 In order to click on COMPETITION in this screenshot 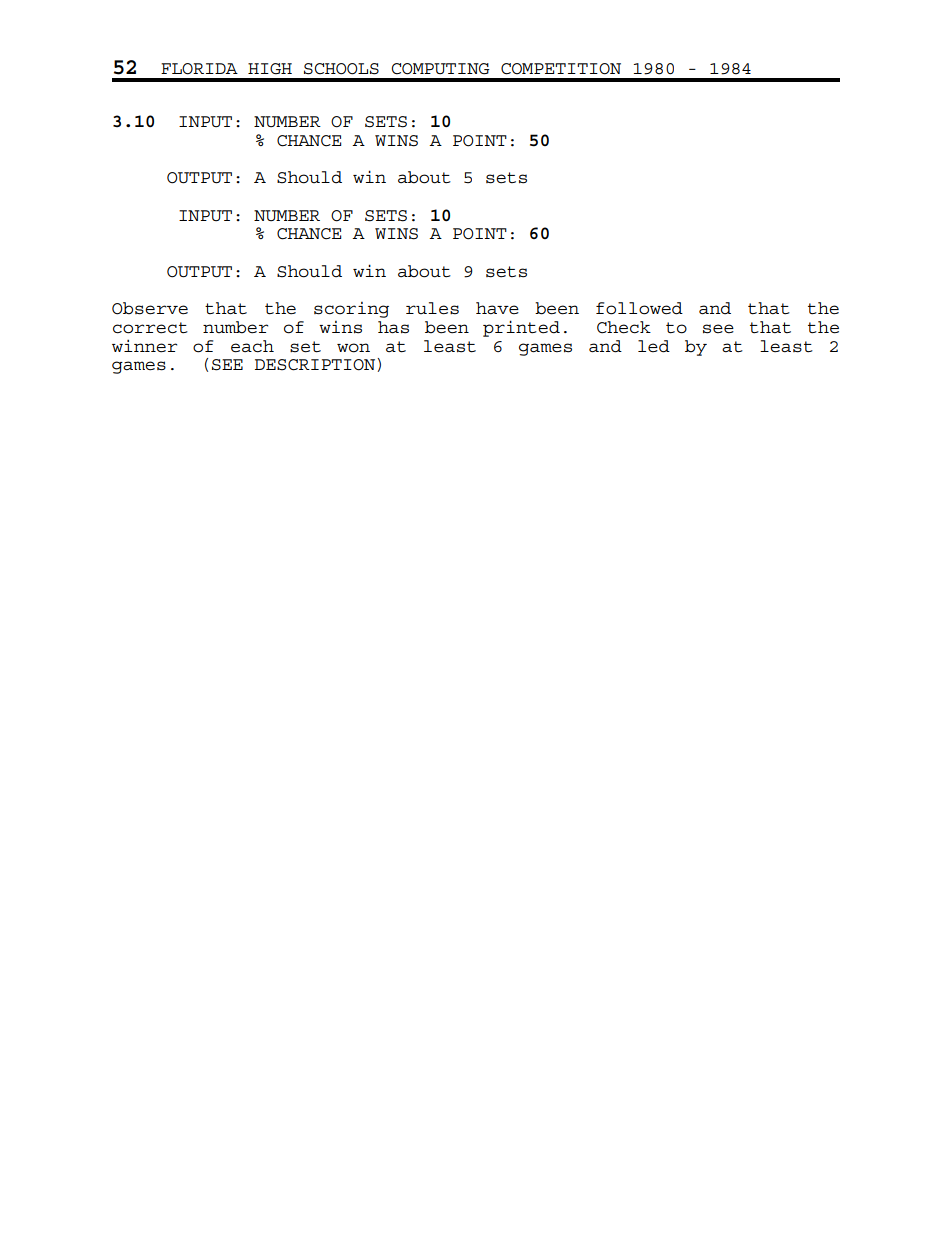, I will do `click(561, 69)`.
